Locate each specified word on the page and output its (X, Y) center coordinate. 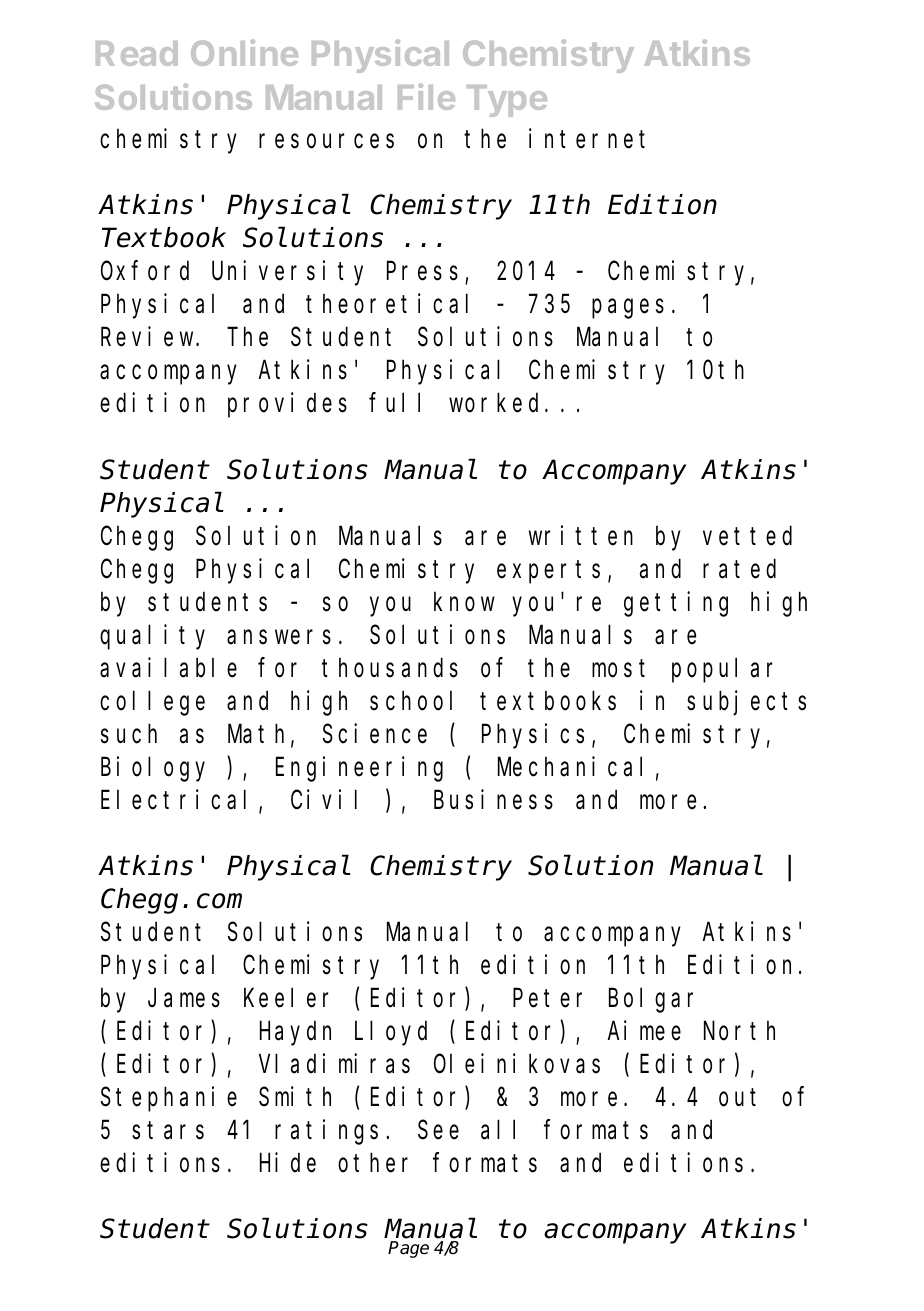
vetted (747, 536)
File (426, 96)
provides (287, 405)
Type (507, 101)
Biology (153, 769)
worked (497, 403)
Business (493, 800)
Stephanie (169, 1099)
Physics (533, 736)
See (438, 1131)
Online (244, 52)
